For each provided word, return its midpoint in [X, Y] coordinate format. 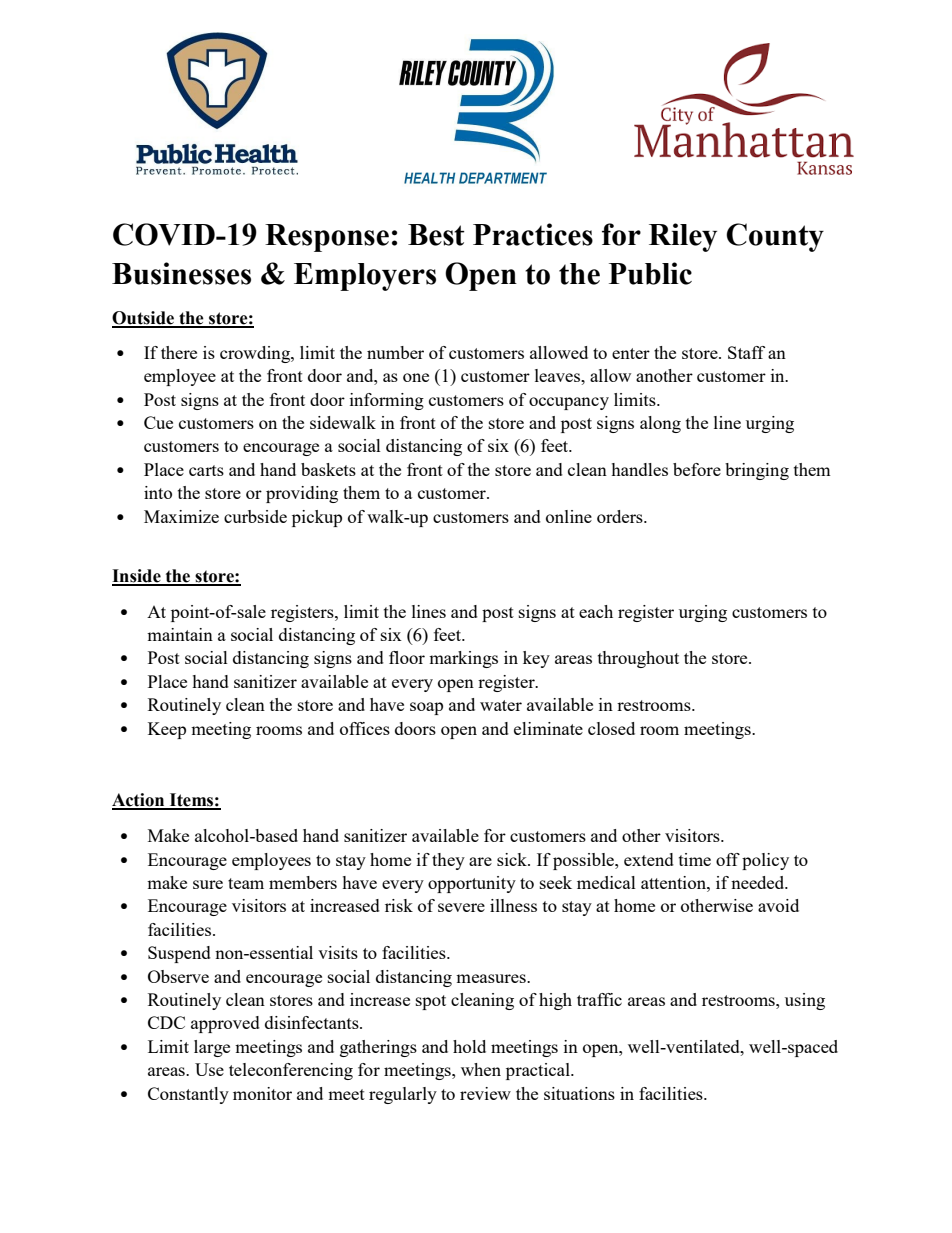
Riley [683, 237]
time [695, 859]
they [448, 861]
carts [206, 470]
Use [209, 1069]
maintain [180, 634]
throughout [638, 659]
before [697, 469]
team [246, 883]
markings [463, 659]
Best [436, 235]
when [481, 1069]
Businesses [181, 273]
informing [387, 401]
